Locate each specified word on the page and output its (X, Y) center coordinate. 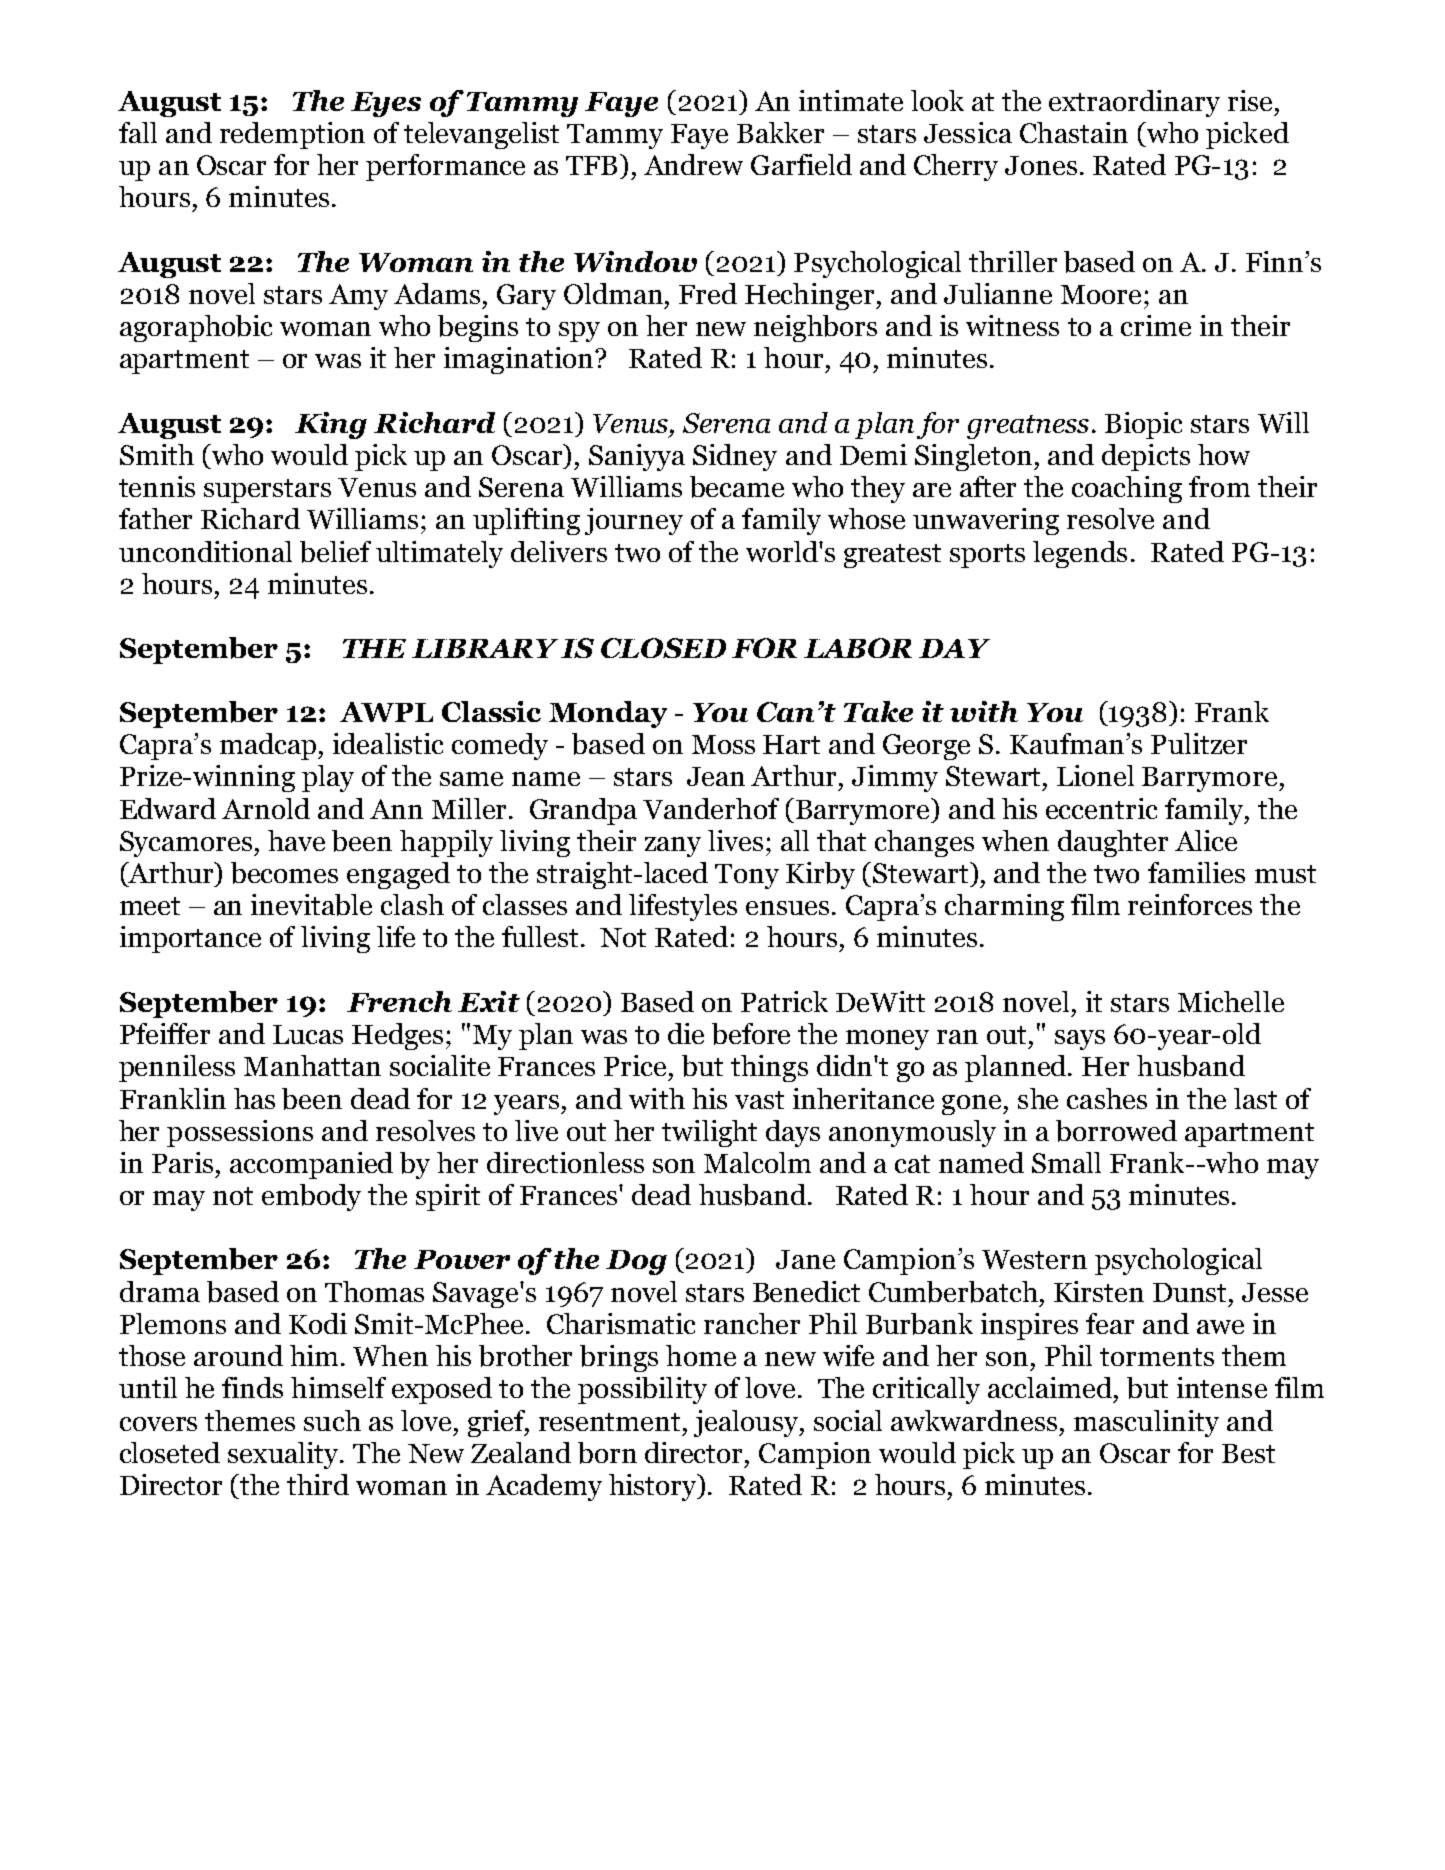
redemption (292, 135)
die (686, 1033)
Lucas (308, 1034)
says (1080, 1040)
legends (1080, 554)
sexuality (284, 1455)
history (654, 1487)
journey (634, 521)
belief (335, 552)
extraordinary (1134, 103)
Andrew (693, 164)
